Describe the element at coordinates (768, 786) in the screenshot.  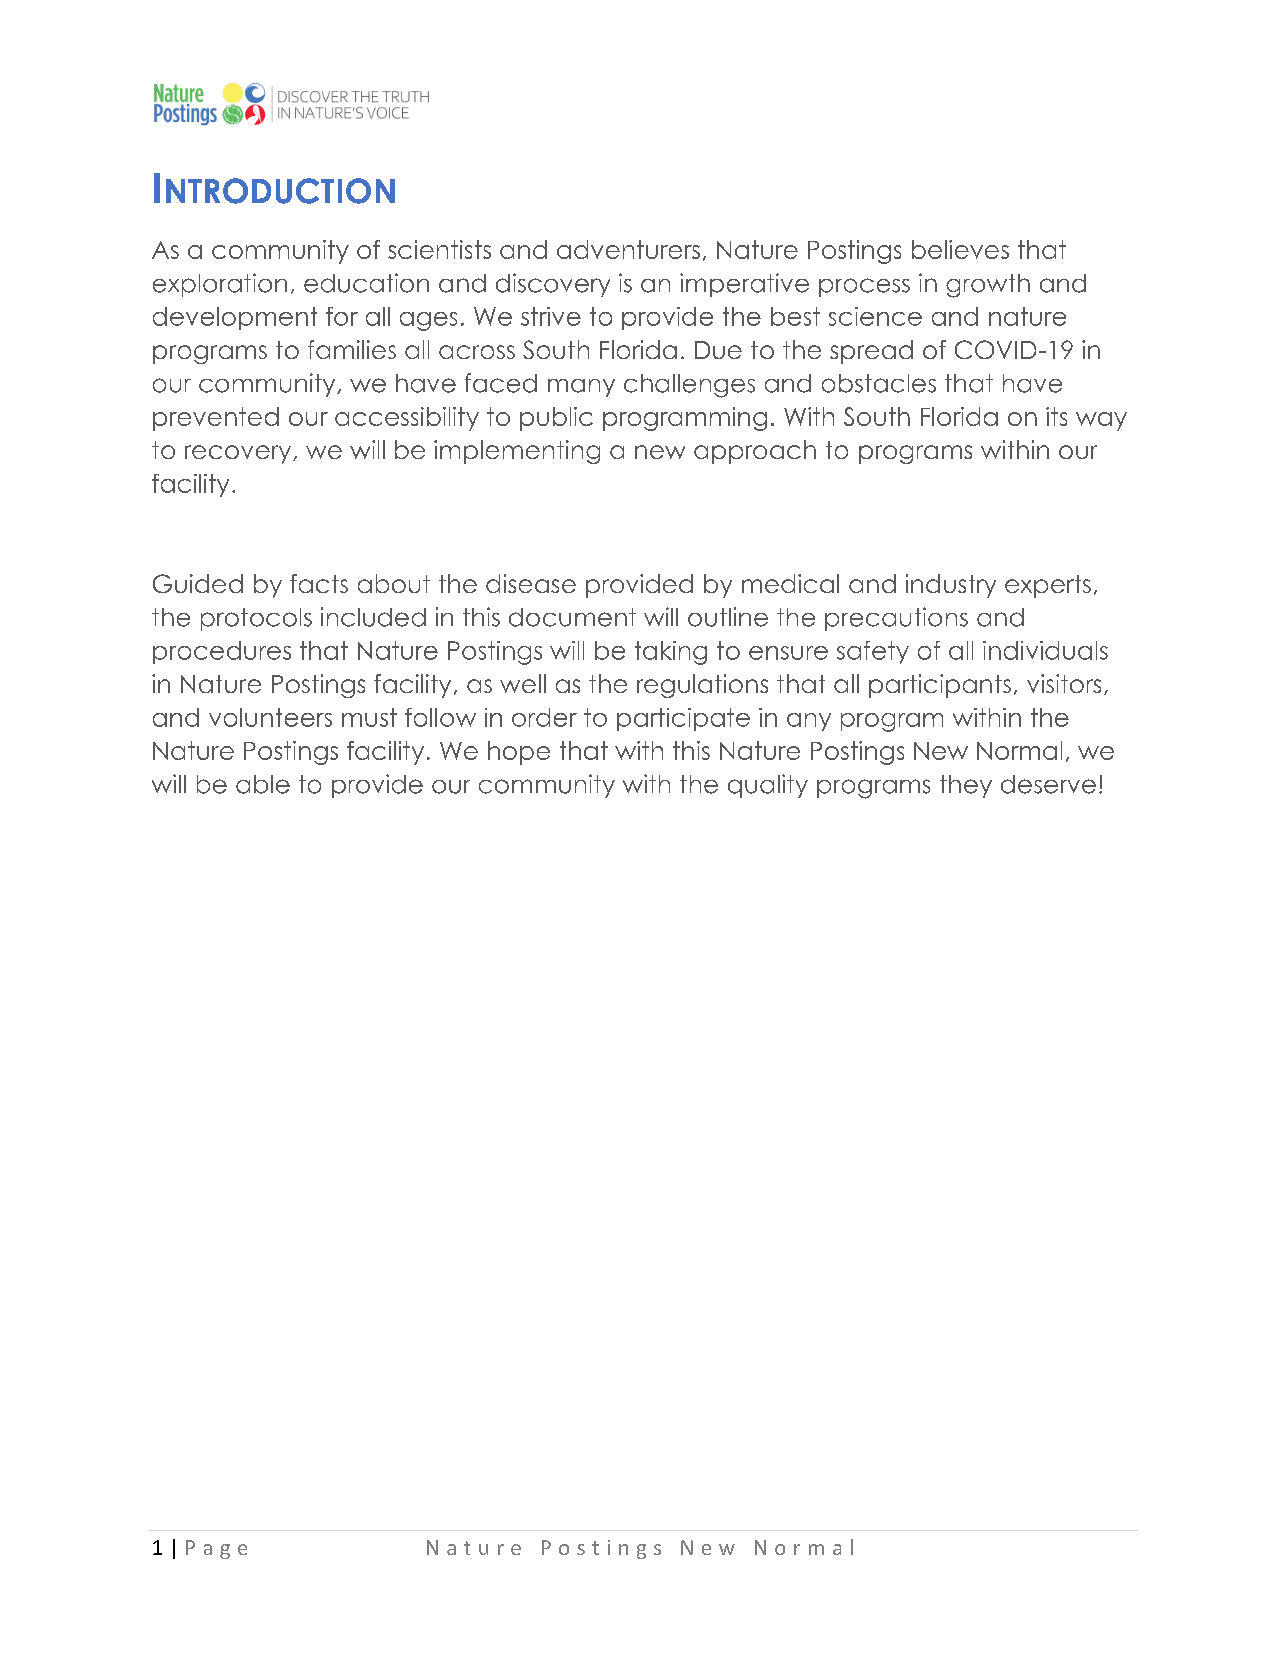
I see `quality` at that location.
